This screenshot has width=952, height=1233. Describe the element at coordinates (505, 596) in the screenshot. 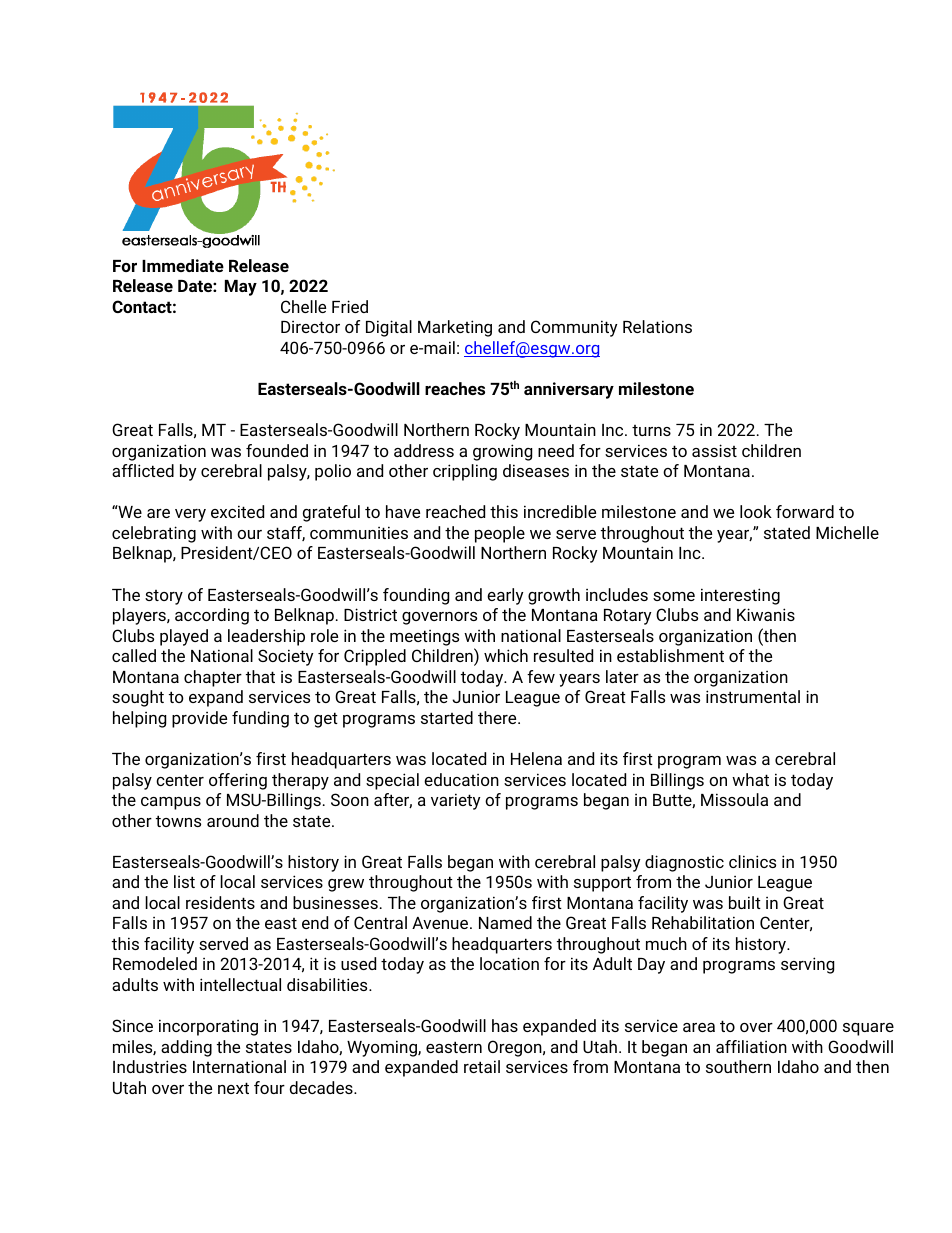

I see `early` at that location.
